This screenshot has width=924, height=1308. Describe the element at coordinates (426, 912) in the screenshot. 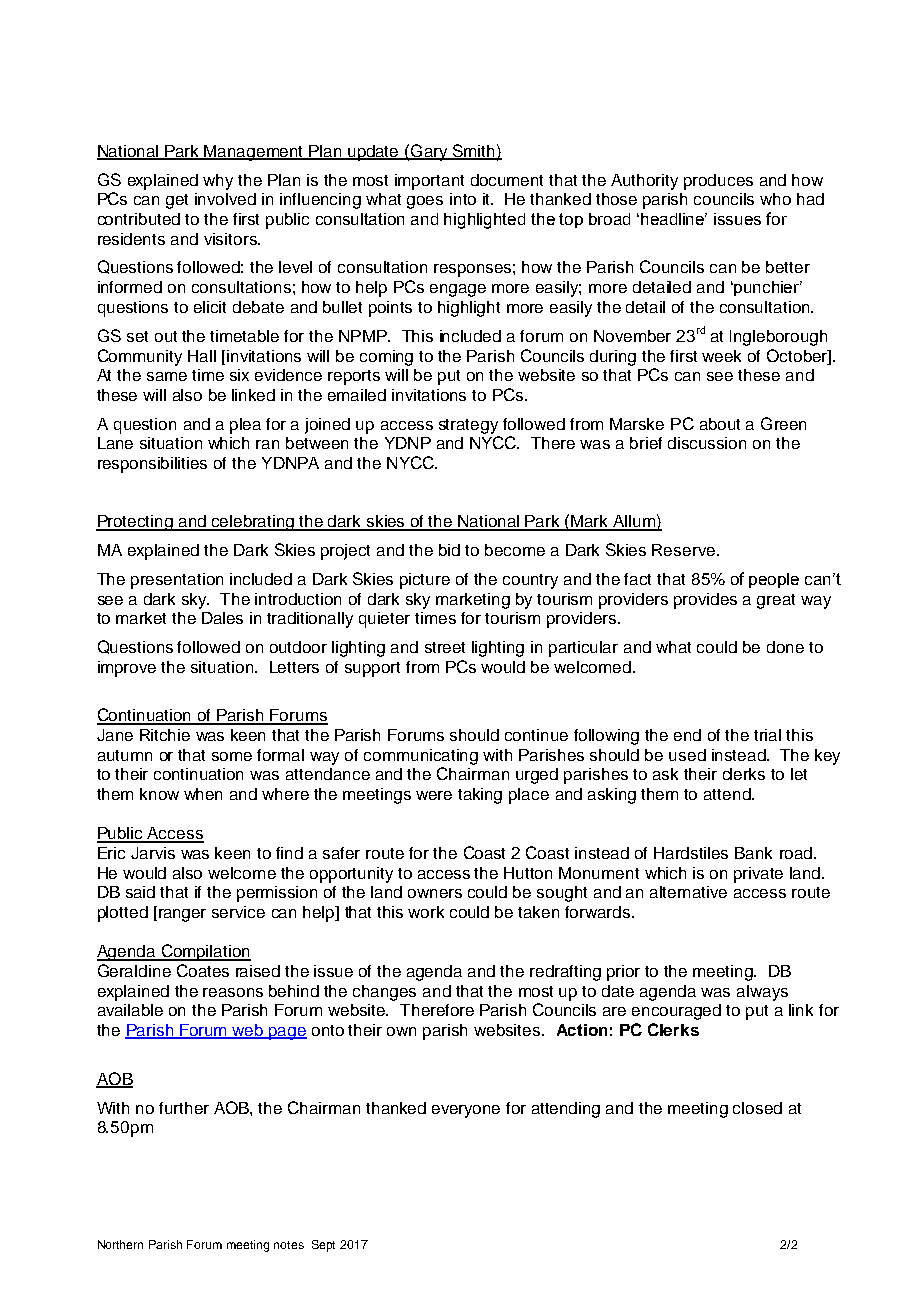

I see `work` at that location.
